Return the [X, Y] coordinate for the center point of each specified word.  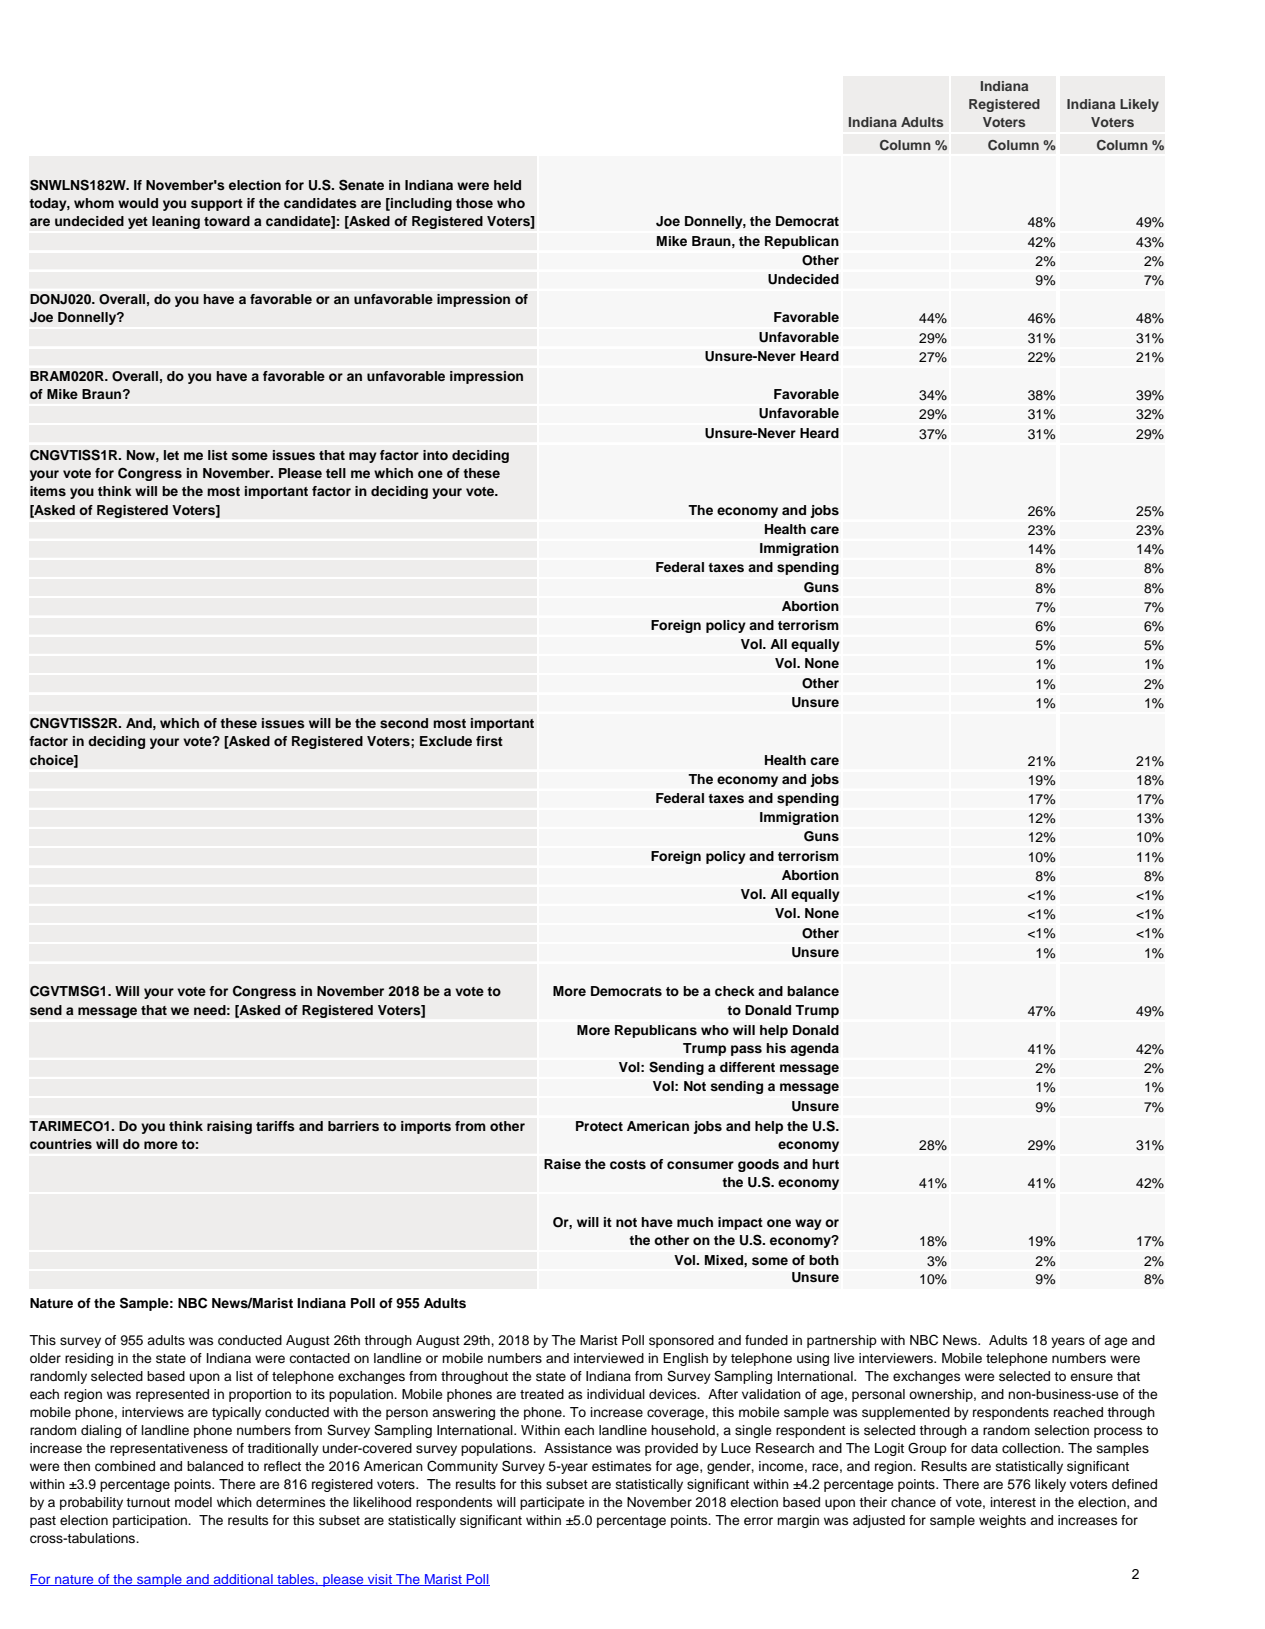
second [404, 723]
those [474, 203]
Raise [562, 1164]
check [735, 991]
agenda [814, 1049]
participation [151, 1521]
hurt [825, 1164]
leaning [176, 222]
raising [229, 1127]
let [171, 455]
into [435, 455]
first [489, 741]
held [507, 185]
